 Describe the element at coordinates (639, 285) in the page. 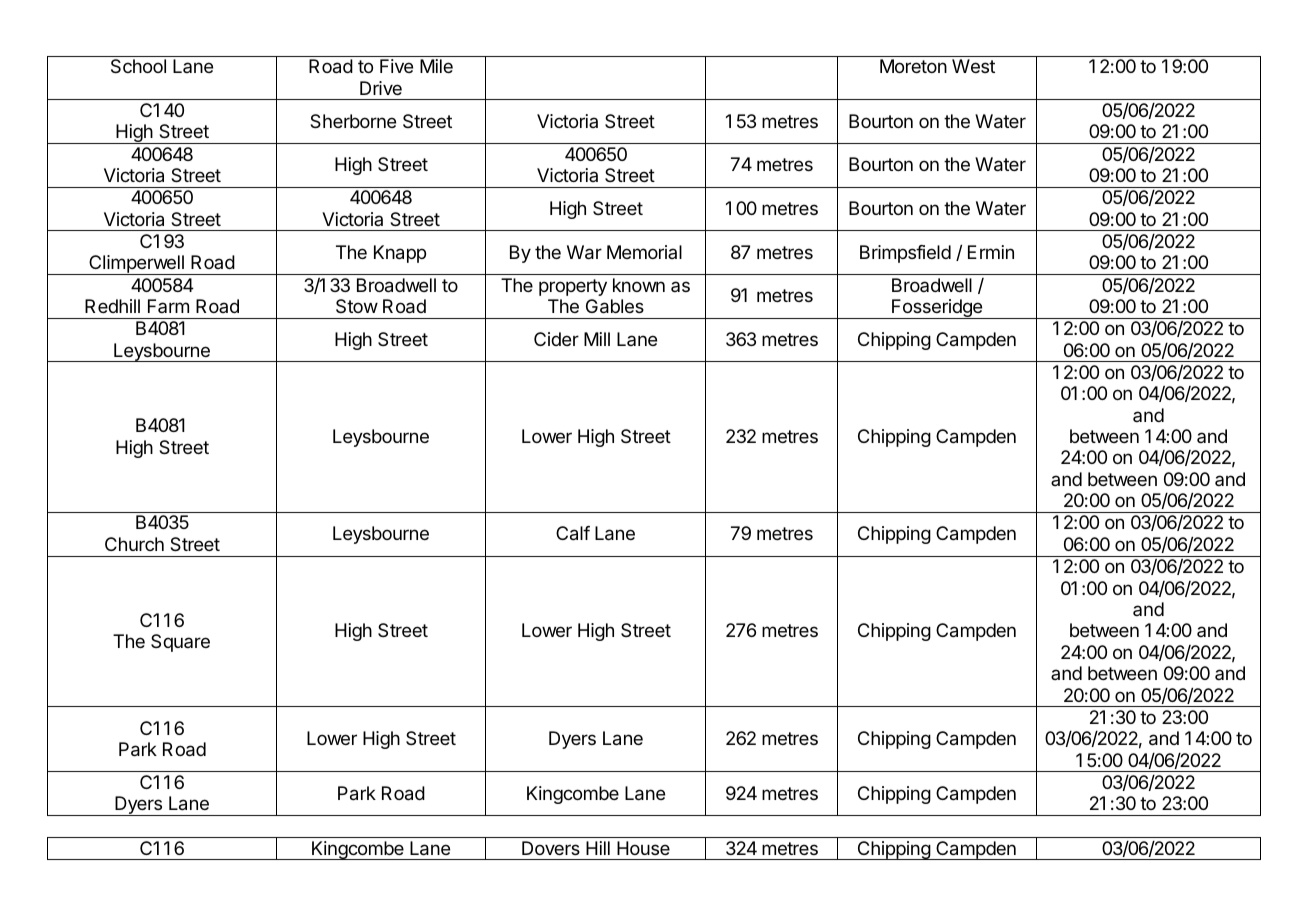

I see `known` at that location.
